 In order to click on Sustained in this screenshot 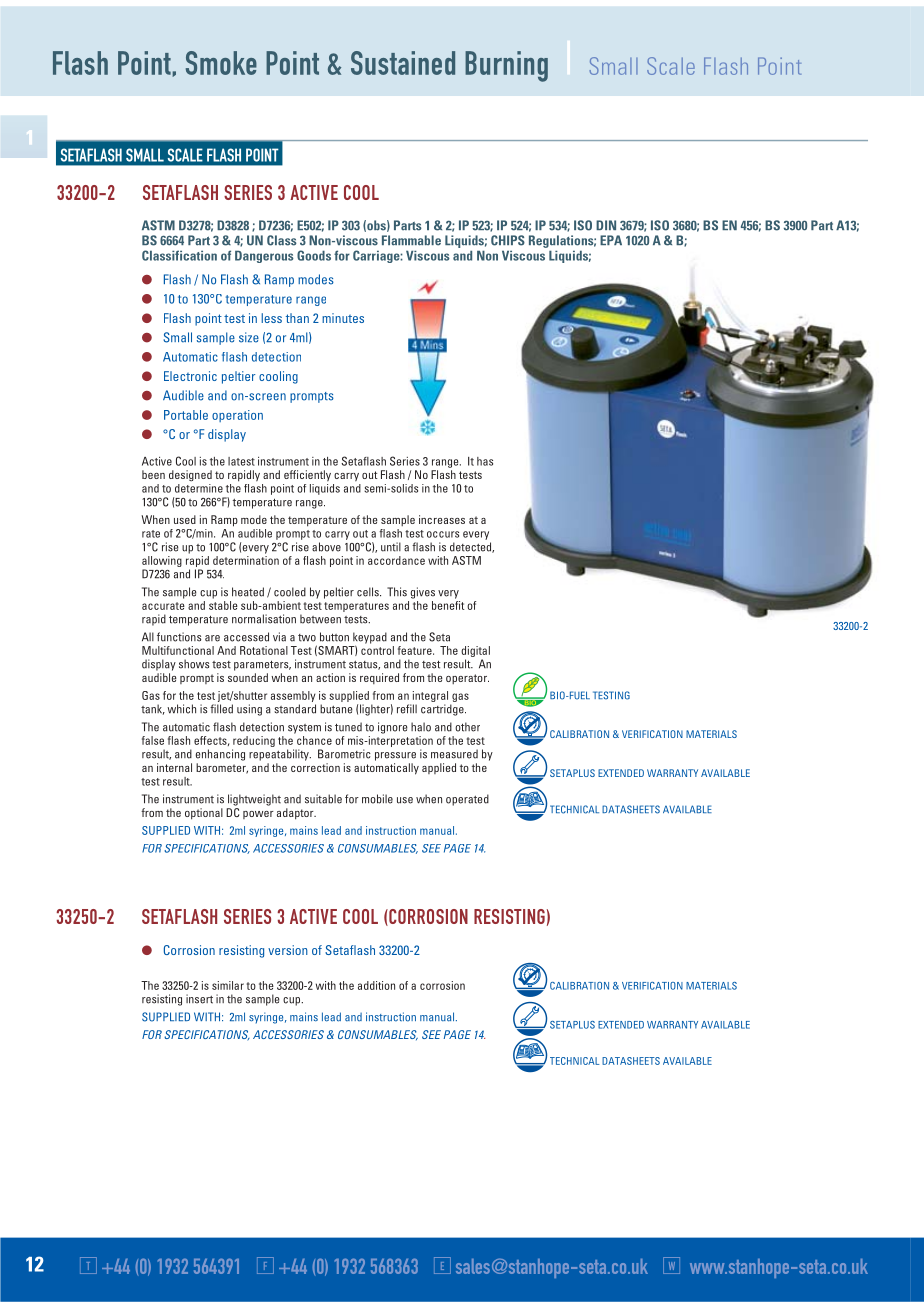, I will do `click(403, 63)`.
